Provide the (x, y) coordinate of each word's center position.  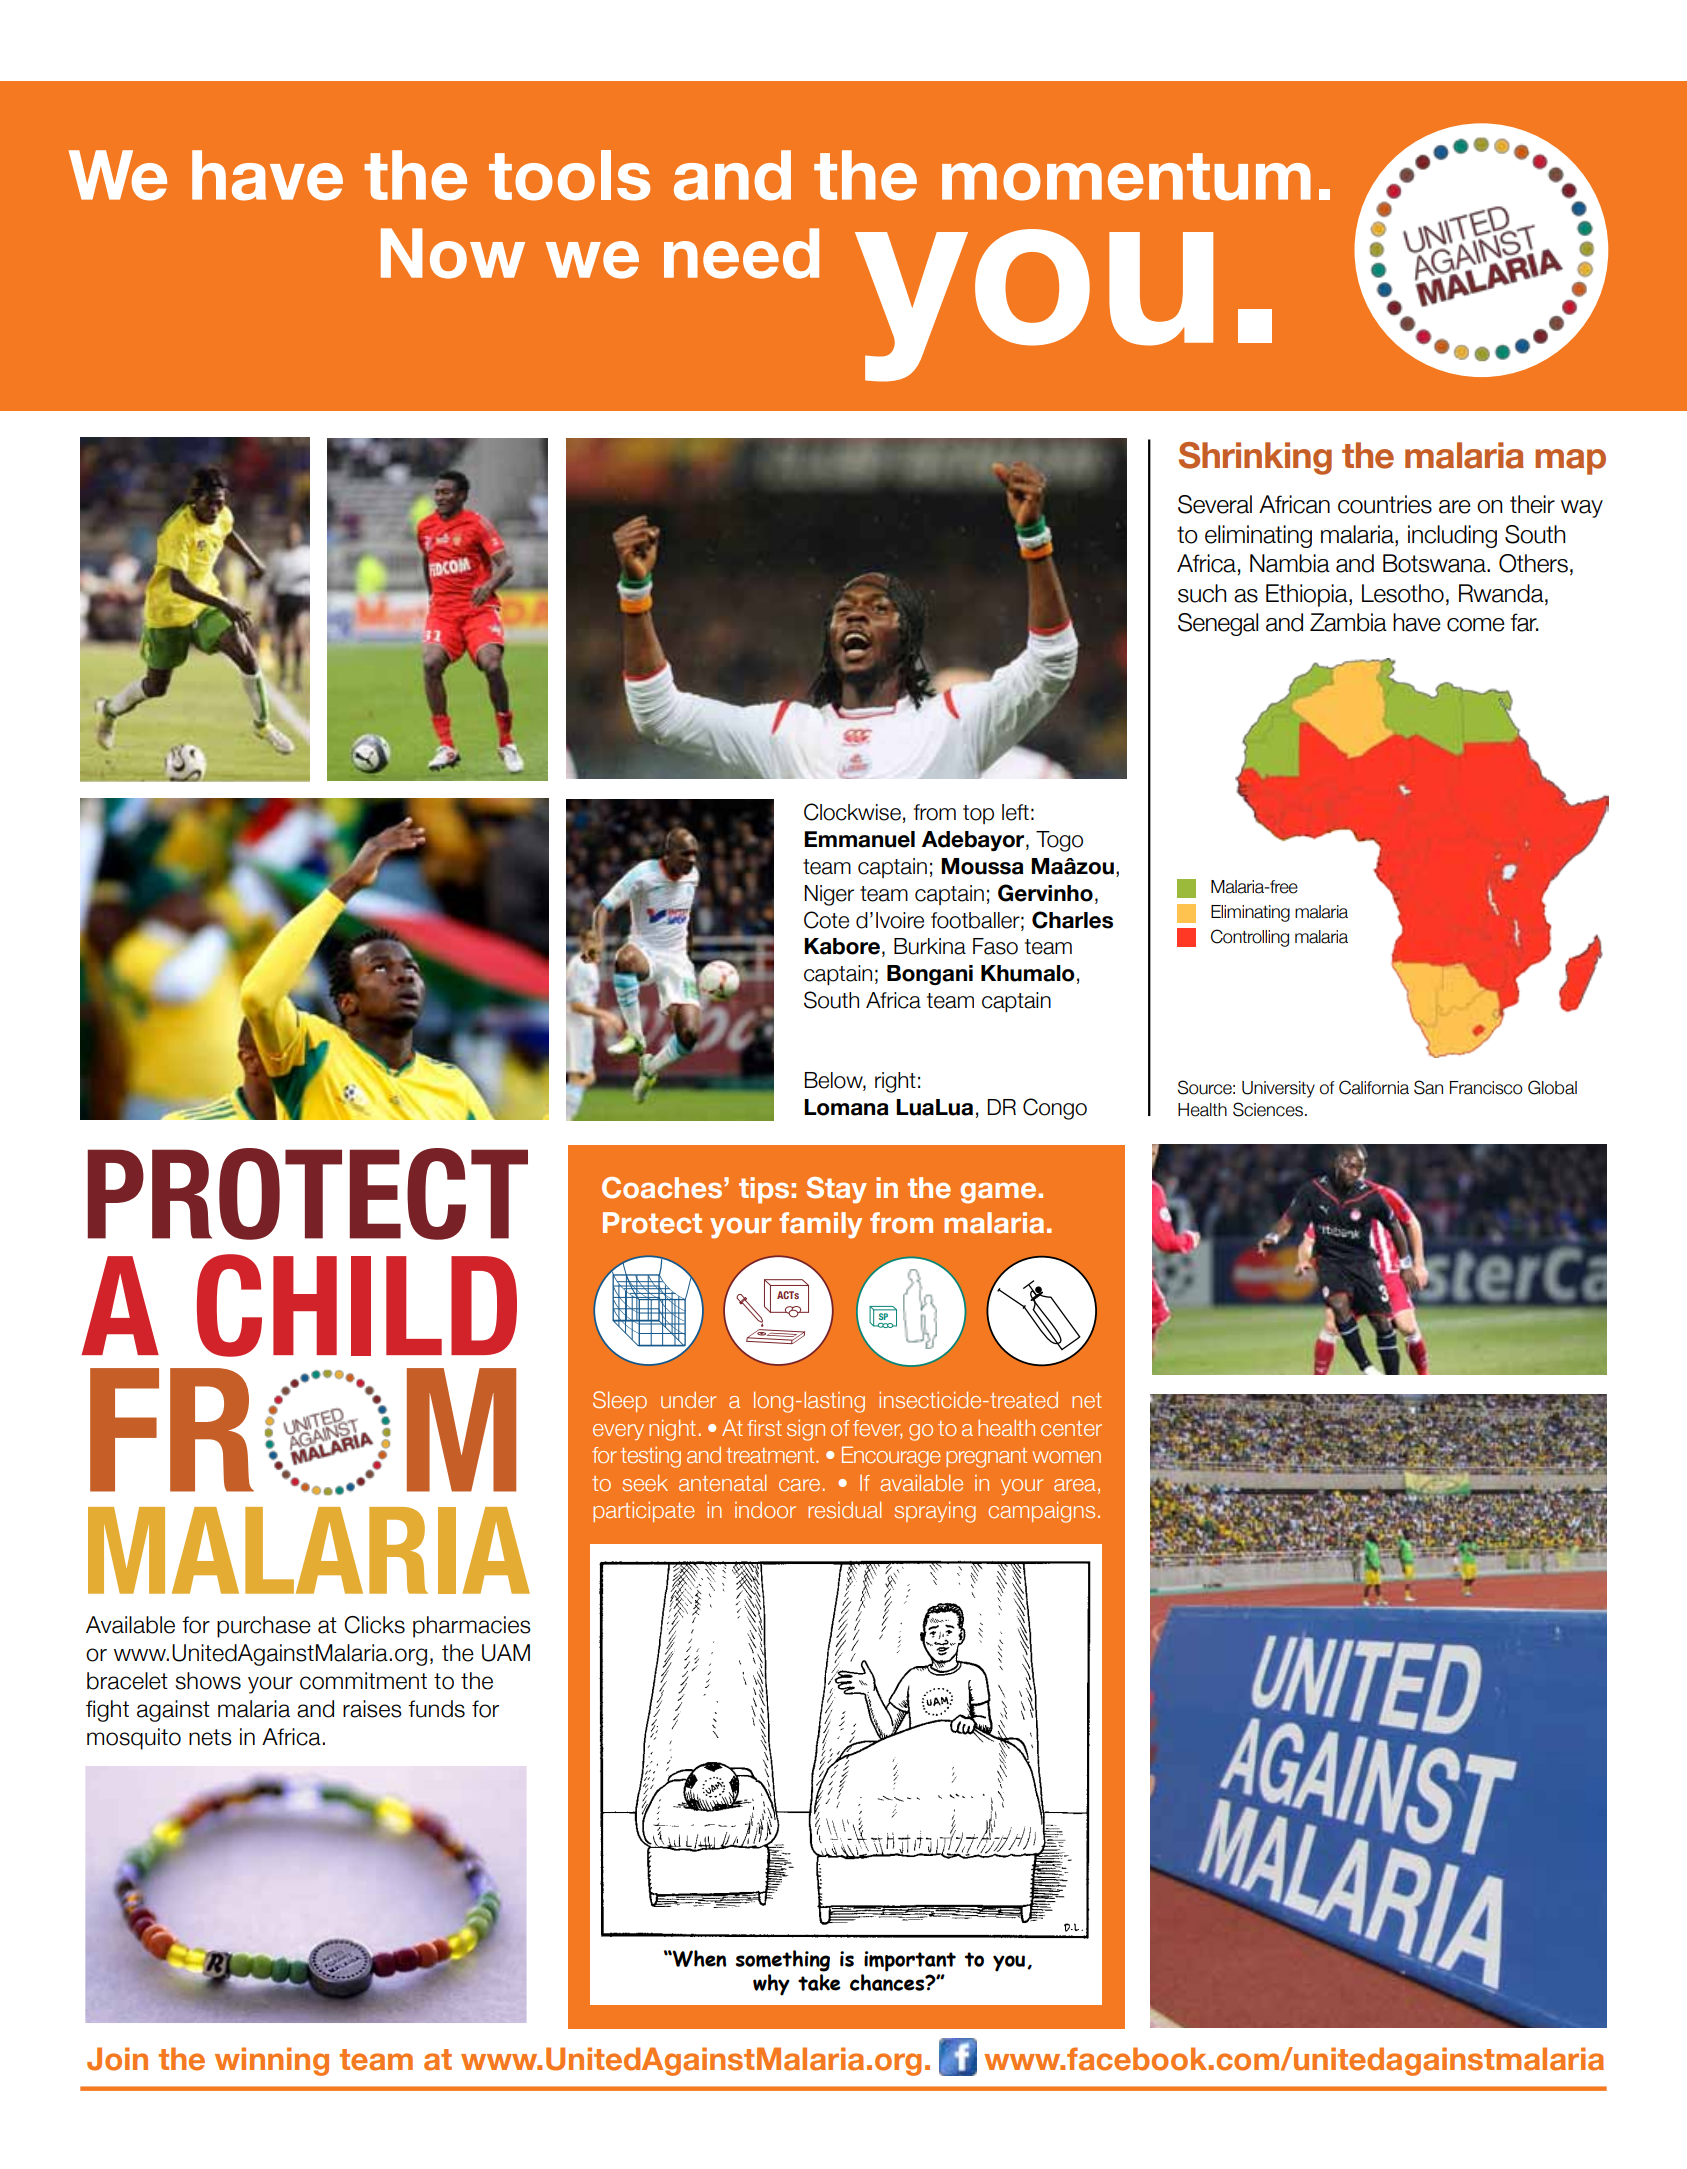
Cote (826, 920)
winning (272, 2061)
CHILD (357, 1305)
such (1202, 593)
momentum (1126, 177)
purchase (264, 1627)
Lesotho (1403, 593)
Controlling (1250, 938)
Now (453, 253)
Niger (829, 895)
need (741, 253)
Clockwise (852, 812)
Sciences (1268, 1109)
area (1075, 1485)
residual (844, 1509)
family (820, 1225)
